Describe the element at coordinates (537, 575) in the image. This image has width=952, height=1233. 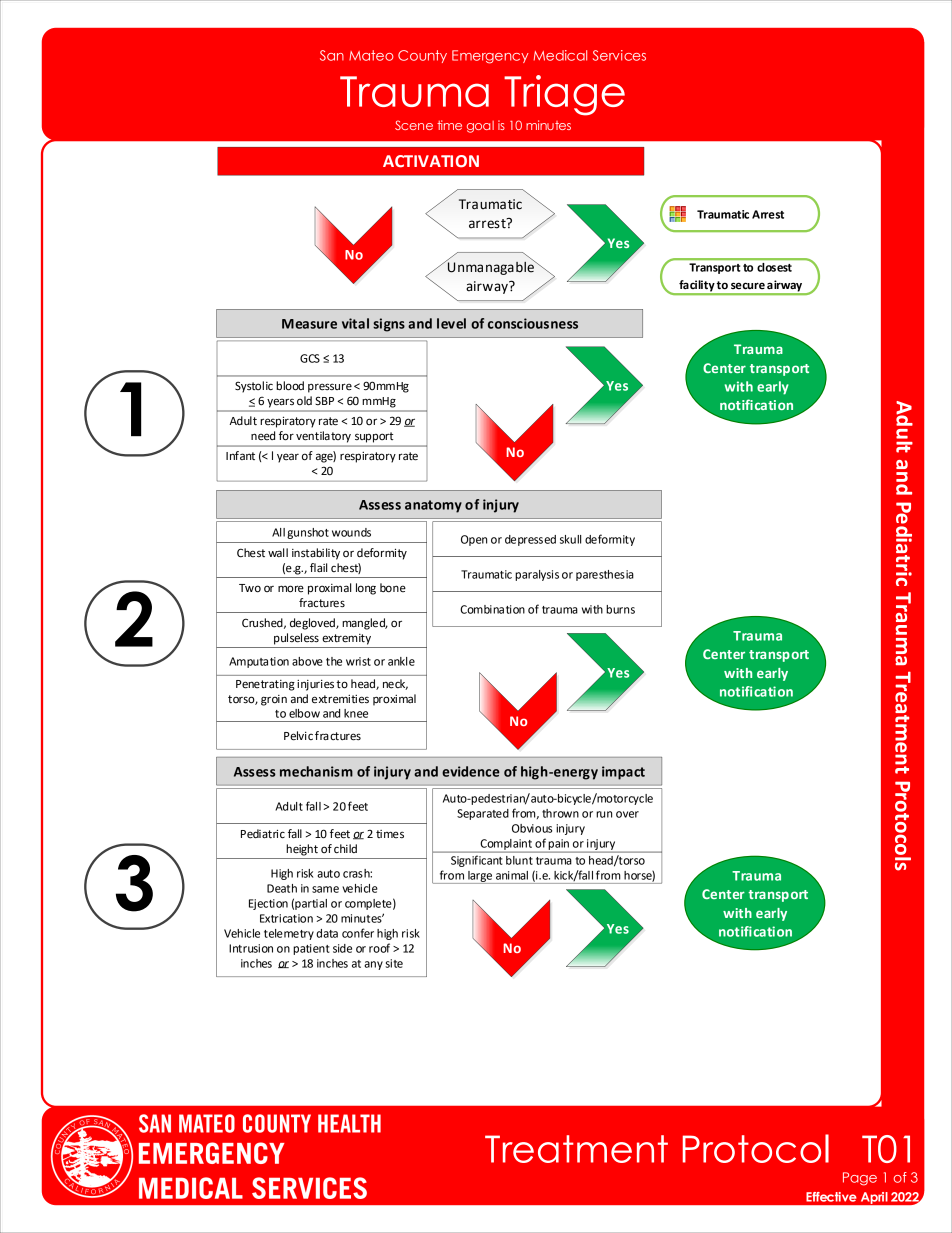
I see `paralysis` at that location.
